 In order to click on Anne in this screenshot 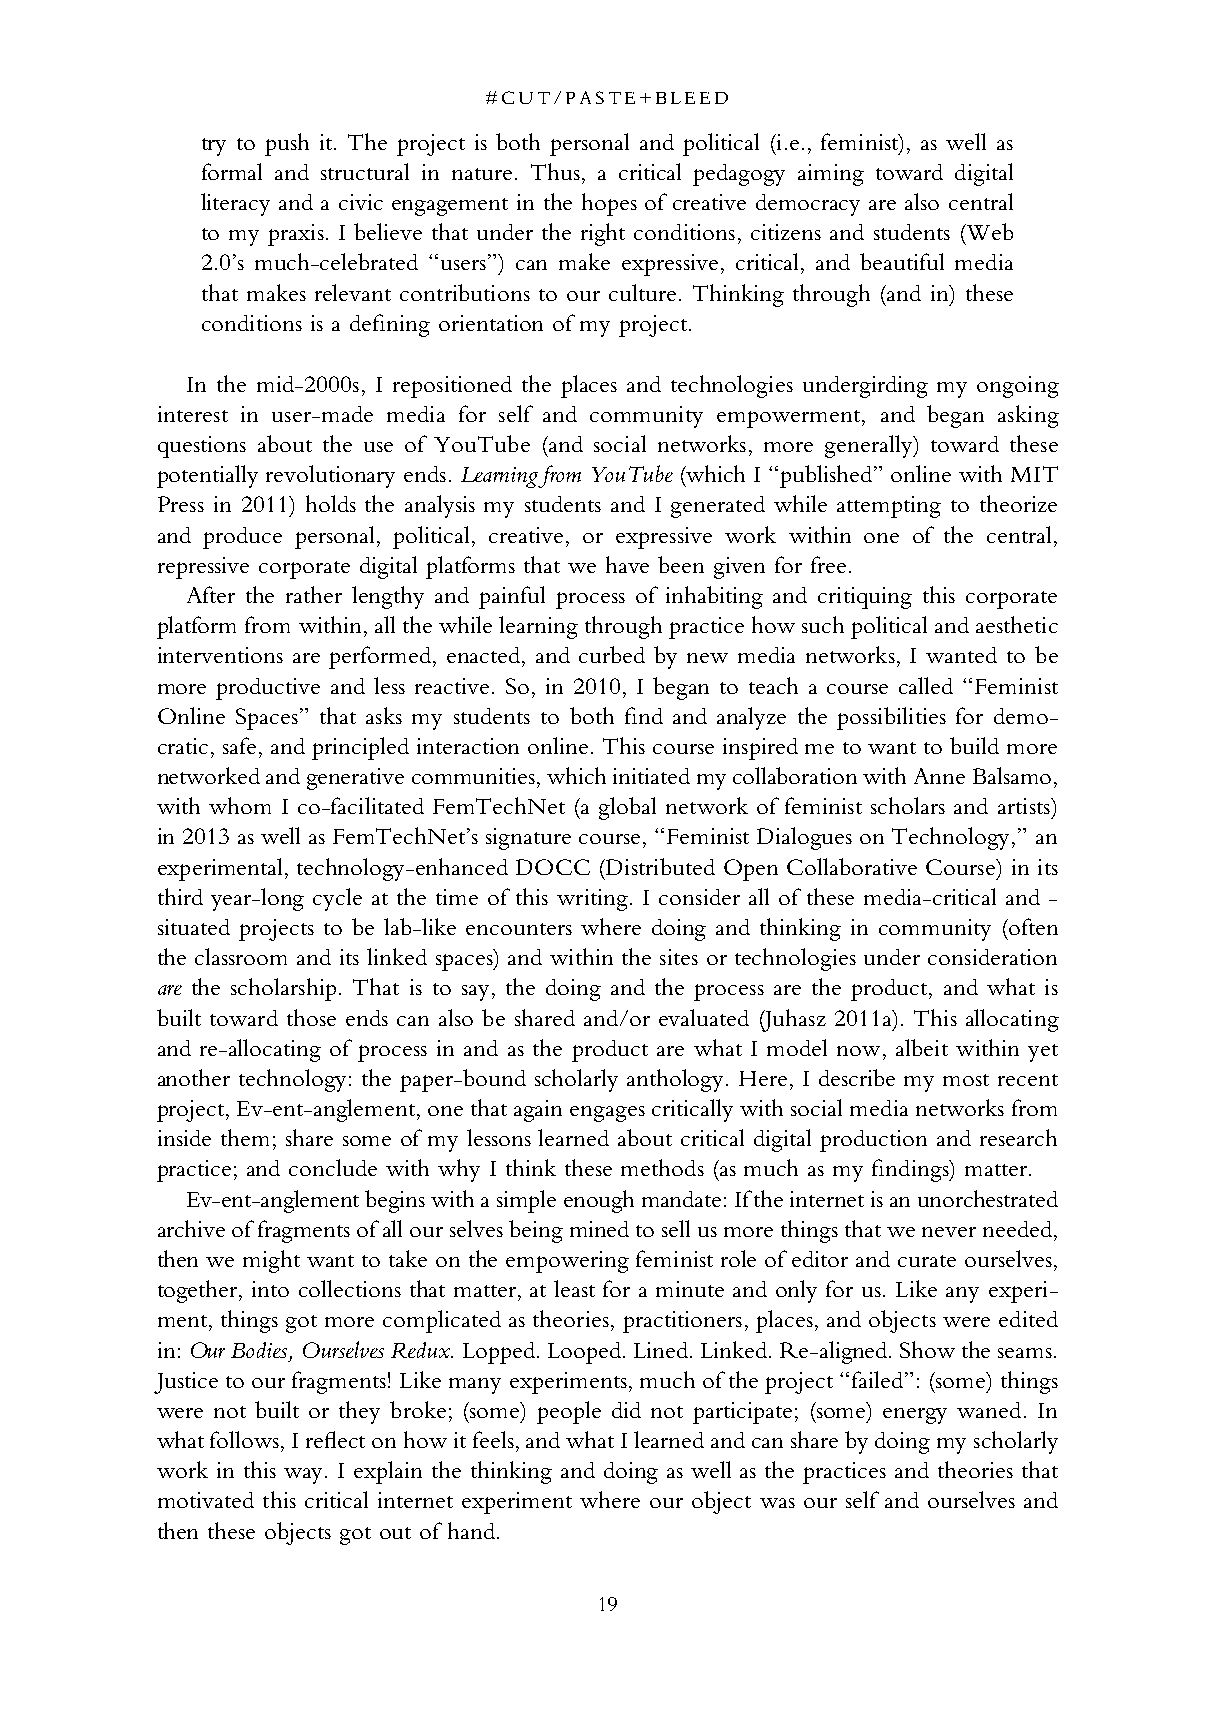, I will do `click(939, 776)`.
